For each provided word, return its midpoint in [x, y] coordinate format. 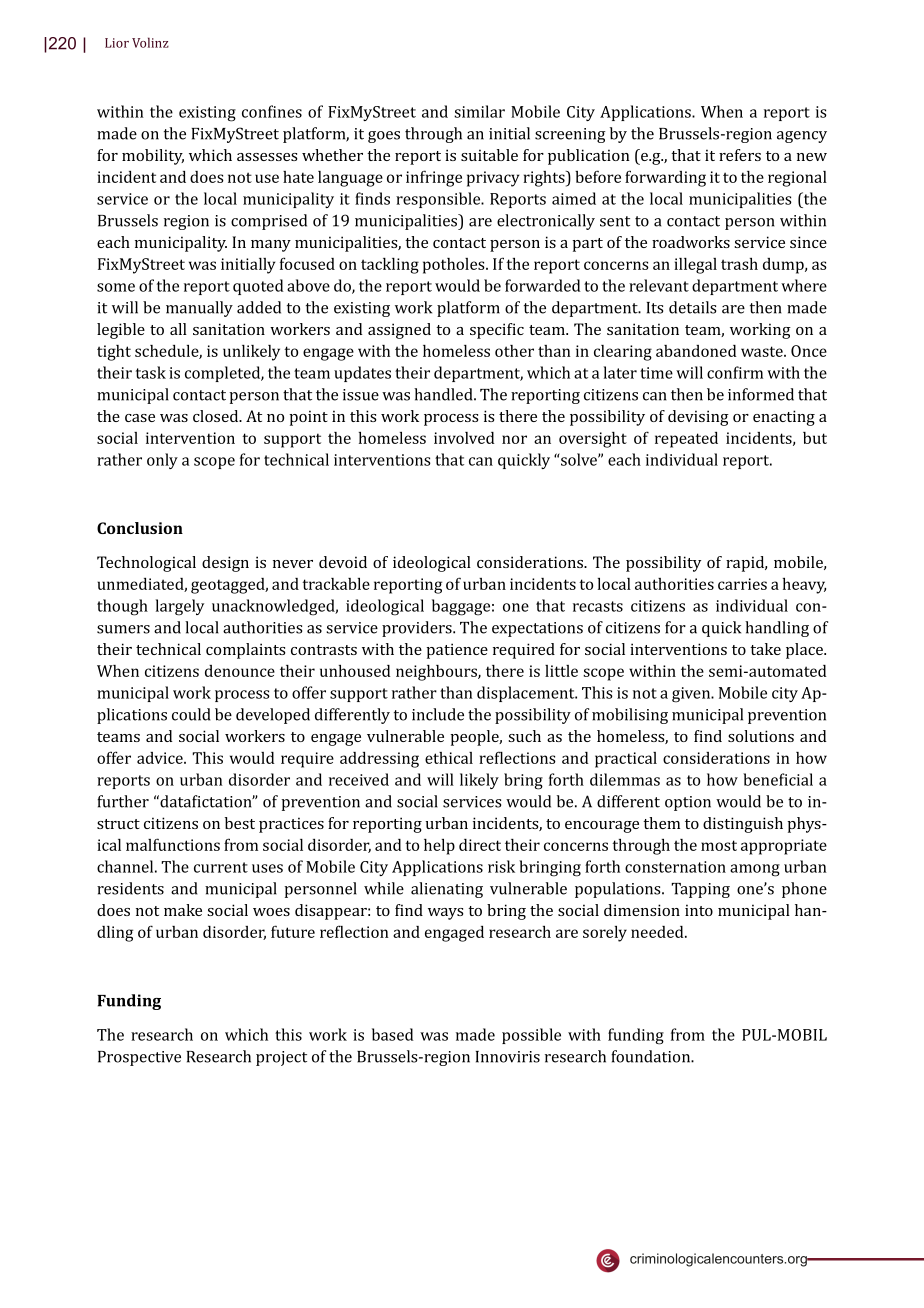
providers [418, 629]
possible [531, 1036]
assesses [267, 157]
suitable [489, 155]
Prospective [139, 1058]
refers [740, 155]
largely [180, 607]
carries [742, 584]
